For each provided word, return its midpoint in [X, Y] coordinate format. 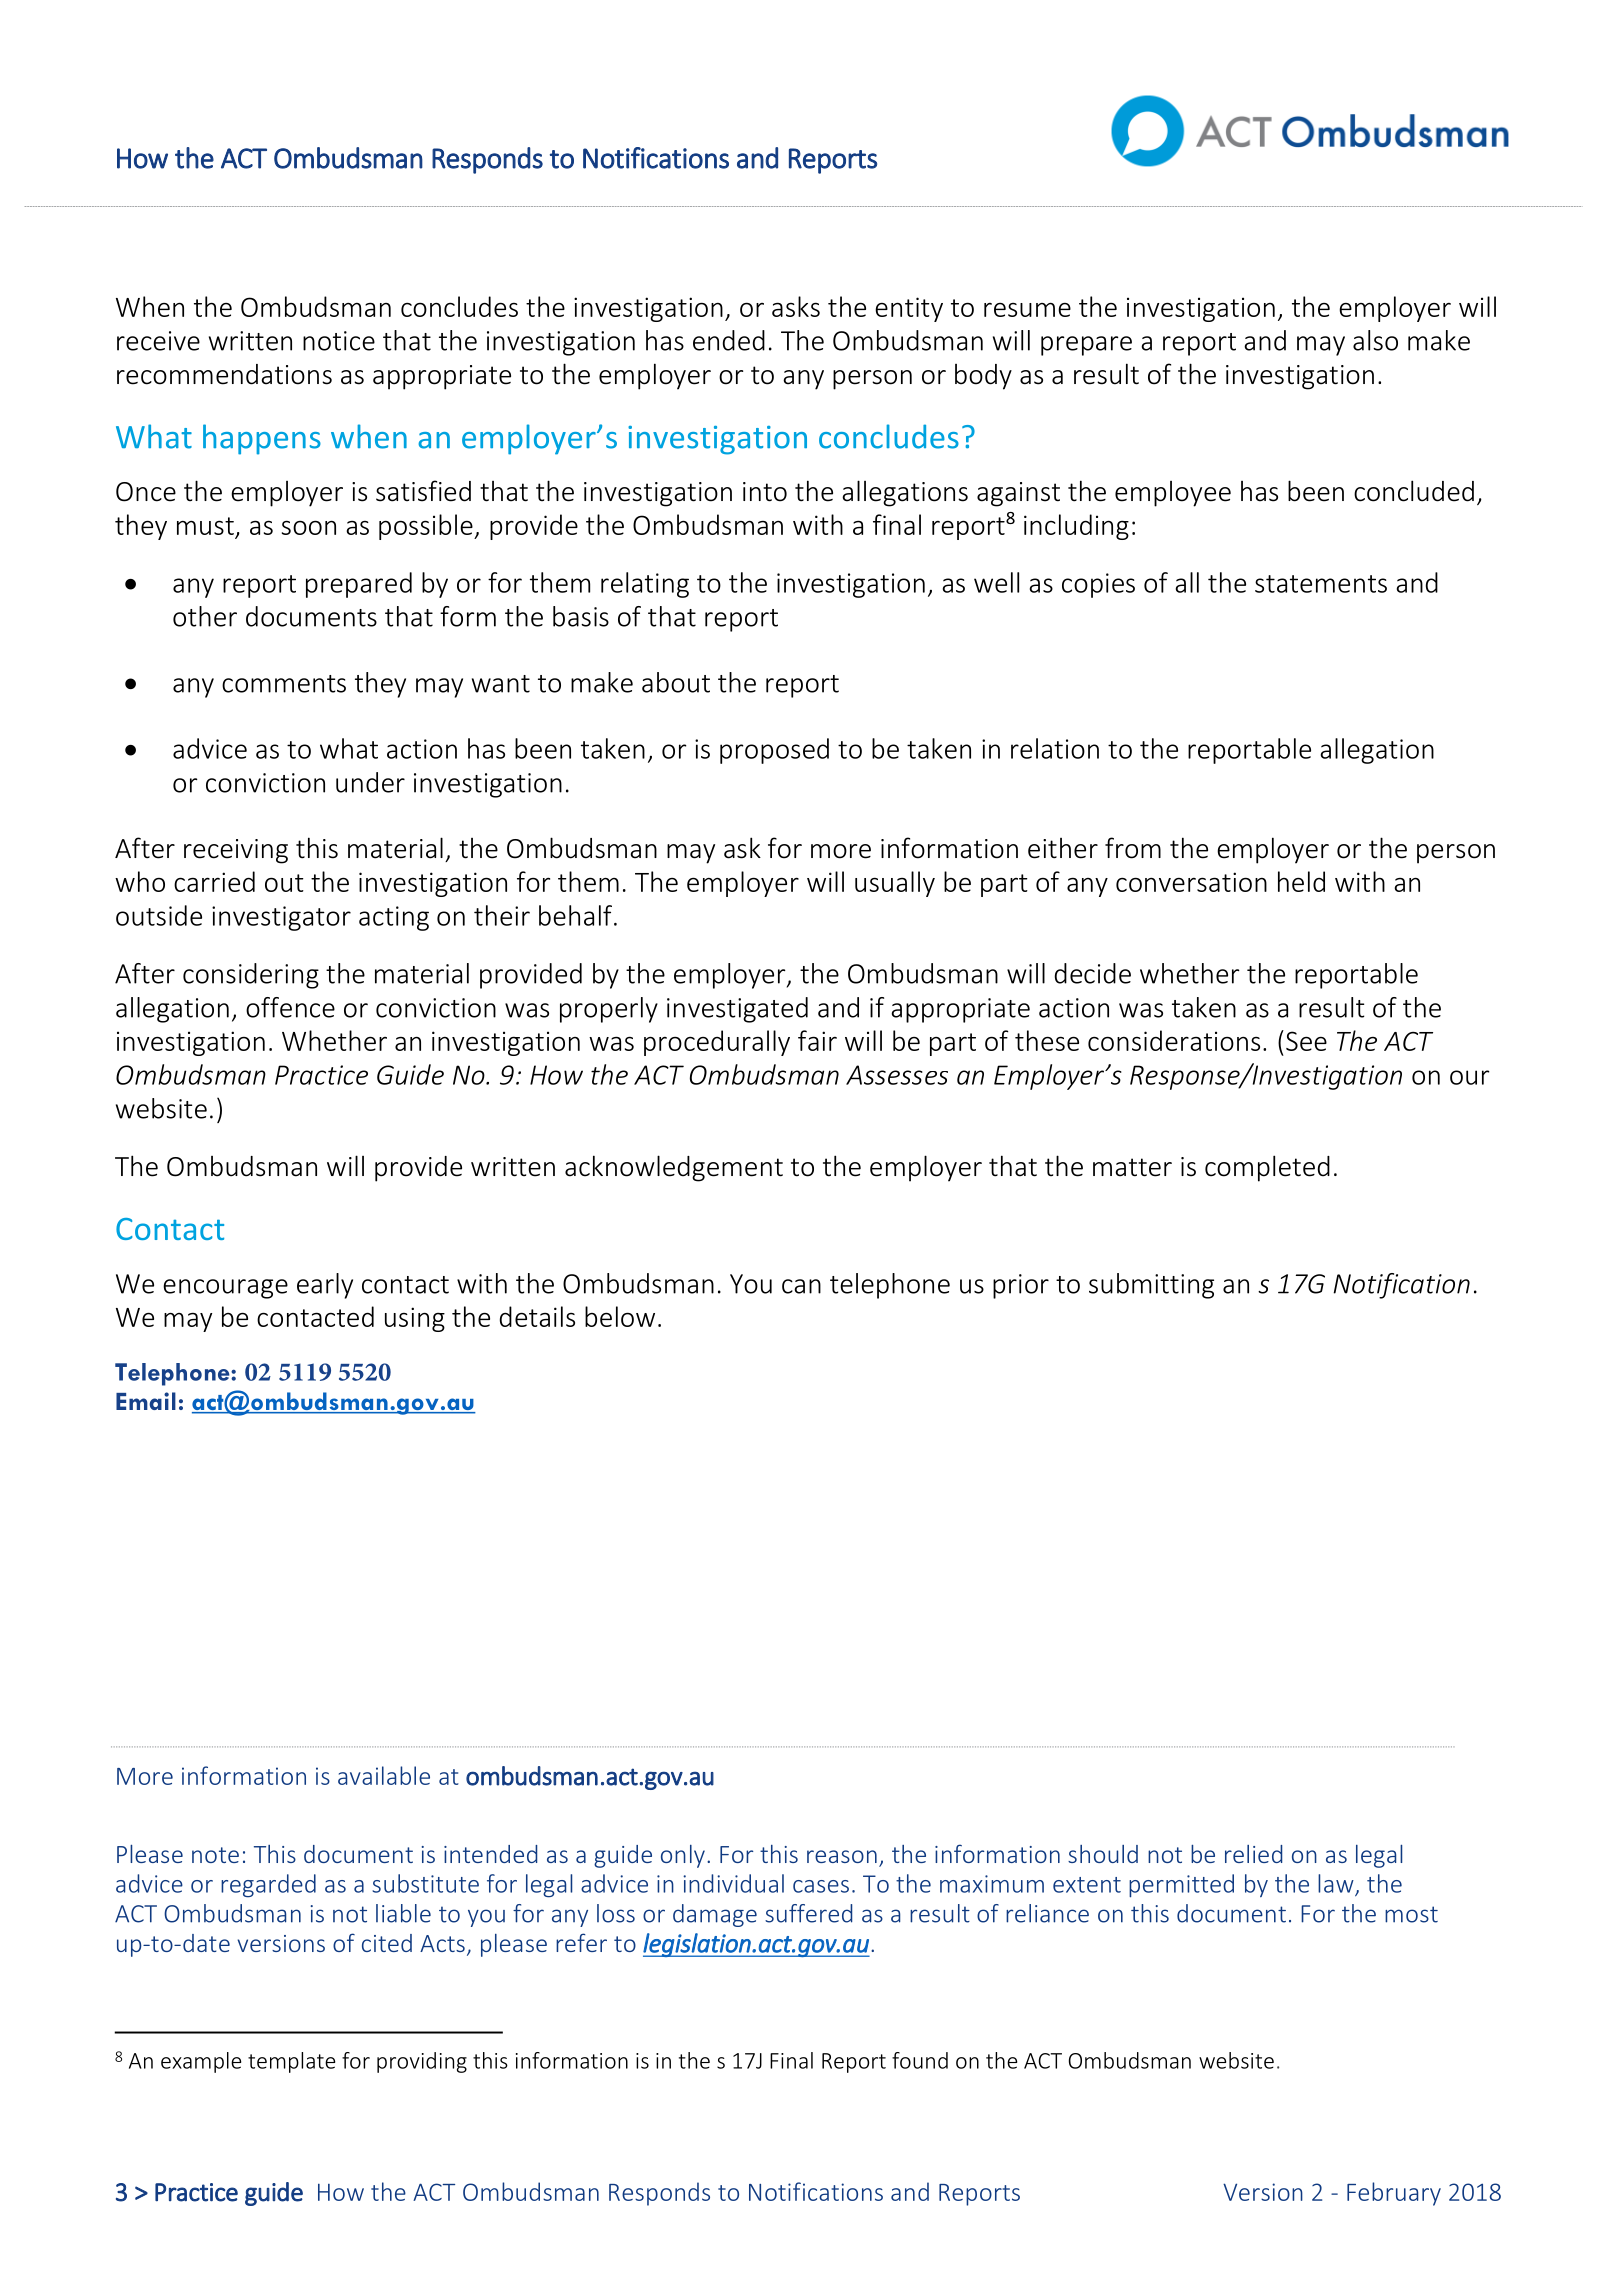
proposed [774, 751]
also [1375, 340]
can [801, 1286]
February [1394, 2194]
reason [842, 1856]
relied [1253, 1854]
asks [796, 306]
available [384, 1775]
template [291, 2062]
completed [1267, 1168]
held [1301, 881]
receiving [236, 851]
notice [339, 341]
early [325, 1286]
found [920, 2060]
